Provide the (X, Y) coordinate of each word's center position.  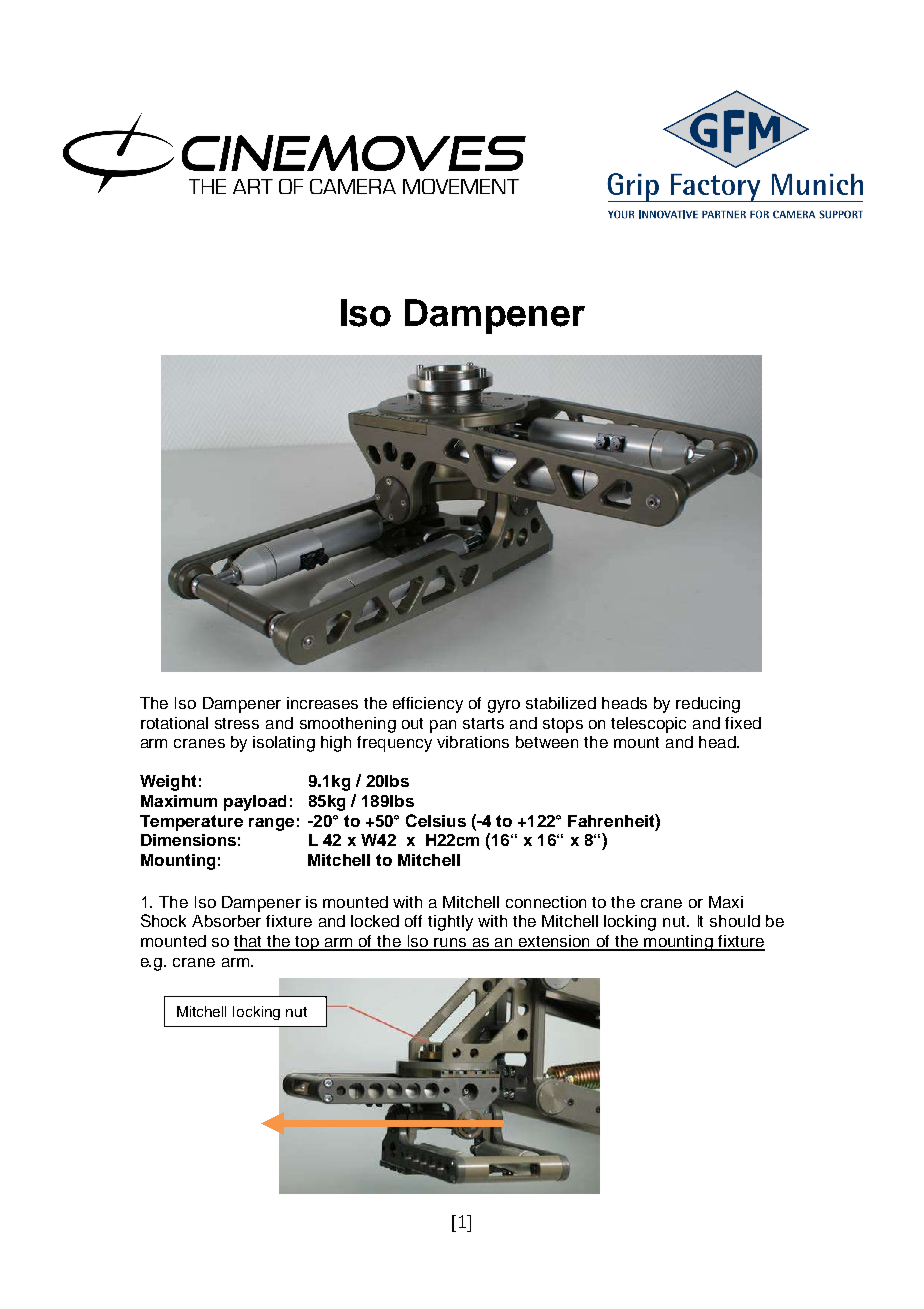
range (271, 824)
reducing (708, 705)
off (413, 921)
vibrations (473, 742)
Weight (168, 783)
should (735, 921)
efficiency (428, 705)
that (249, 942)
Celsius (436, 820)
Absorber (226, 921)
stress (237, 723)
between (547, 742)
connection (546, 902)
